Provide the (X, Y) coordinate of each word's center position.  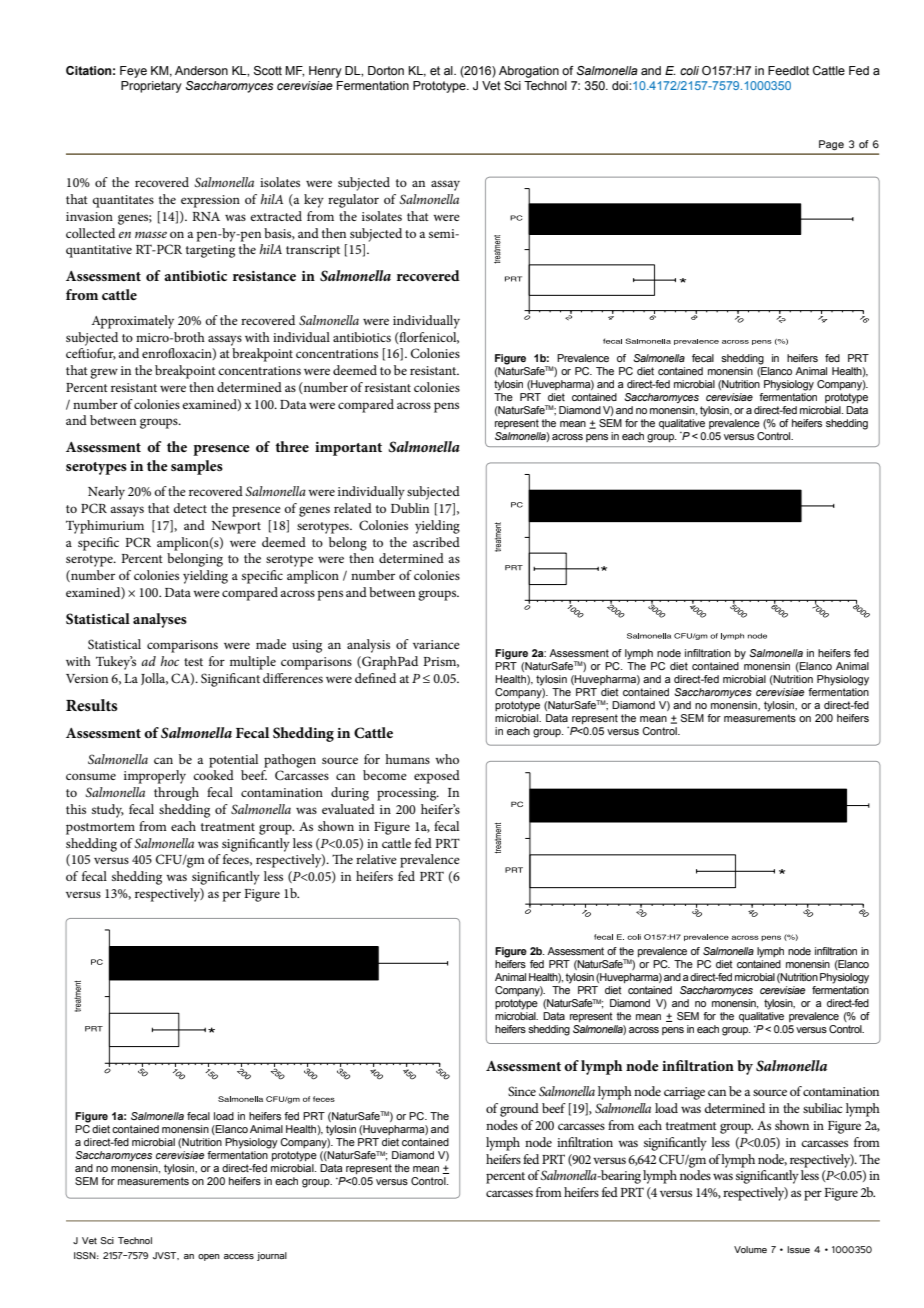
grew (104, 373)
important (348, 449)
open (209, 1257)
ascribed (436, 542)
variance (436, 644)
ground (519, 1110)
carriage (684, 1093)
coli (689, 70)
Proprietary (151, 87)
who (447, 759)
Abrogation (529, 72)
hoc (169, 661)
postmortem (100, 829)
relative (376, 859)
